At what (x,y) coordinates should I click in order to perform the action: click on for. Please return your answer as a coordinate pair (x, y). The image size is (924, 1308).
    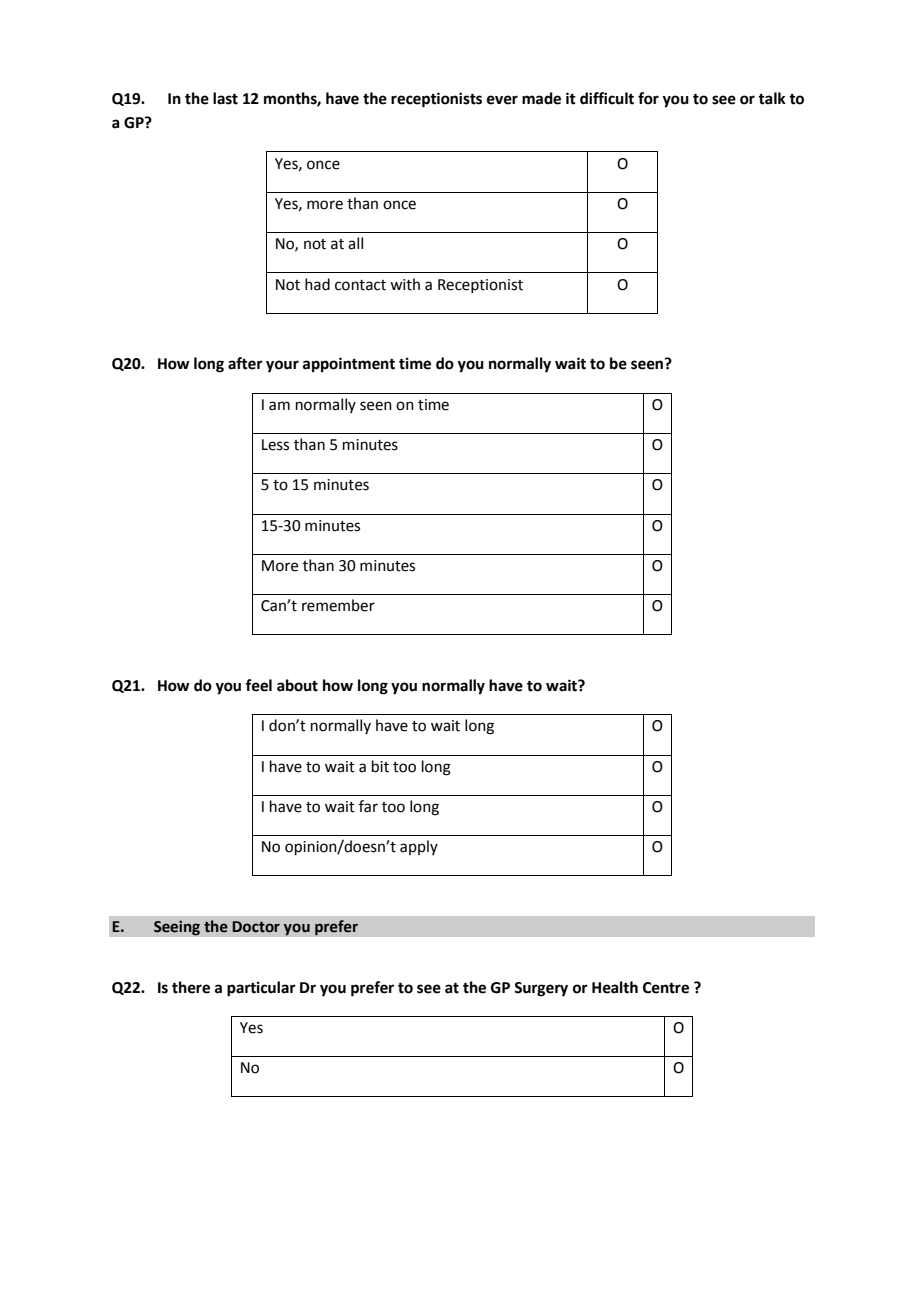
    Looking at the image, I should click on (648, 98).
